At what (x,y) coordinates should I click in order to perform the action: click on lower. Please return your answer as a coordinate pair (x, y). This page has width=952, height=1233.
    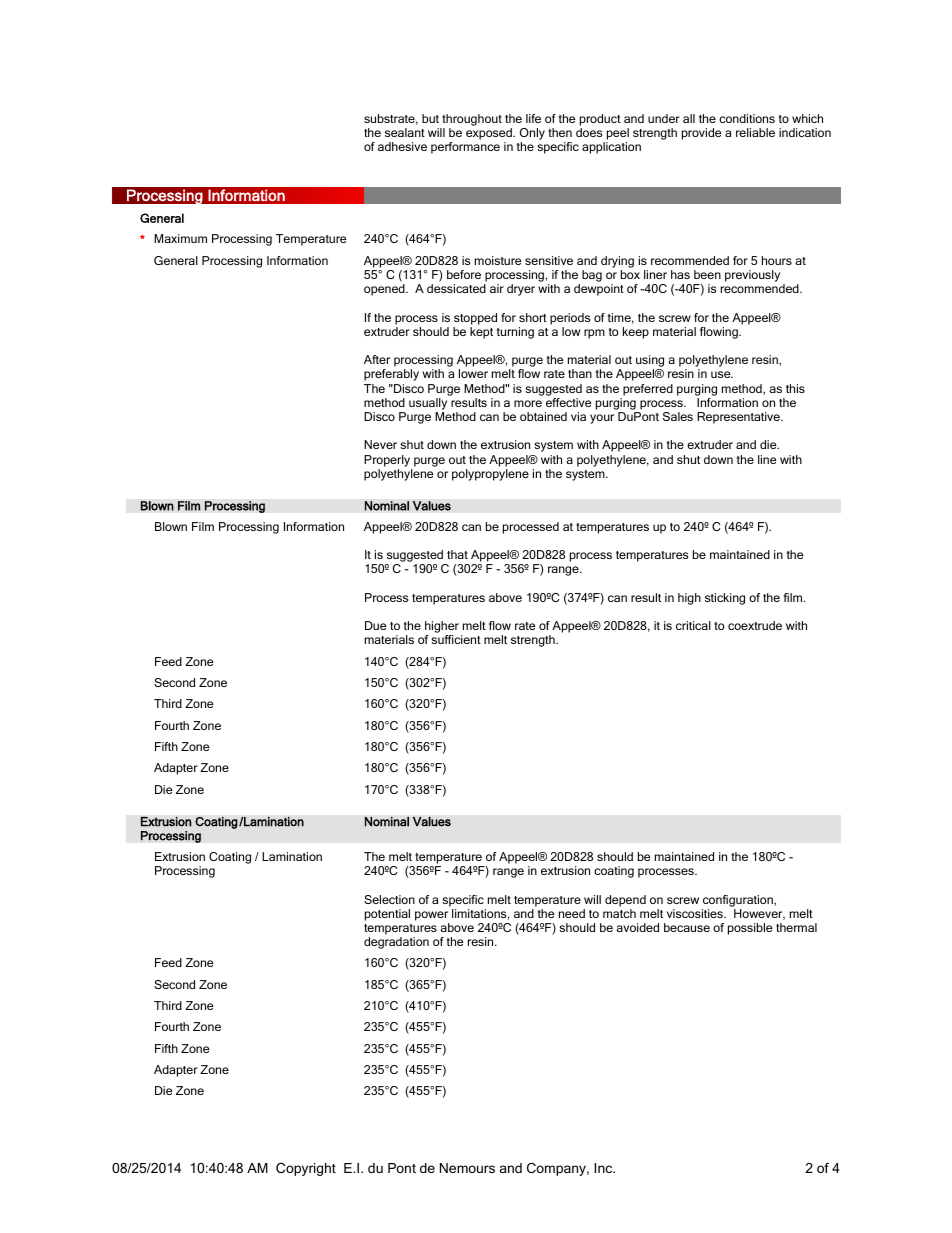
    Looking at the image, I should click on (473, 373).
